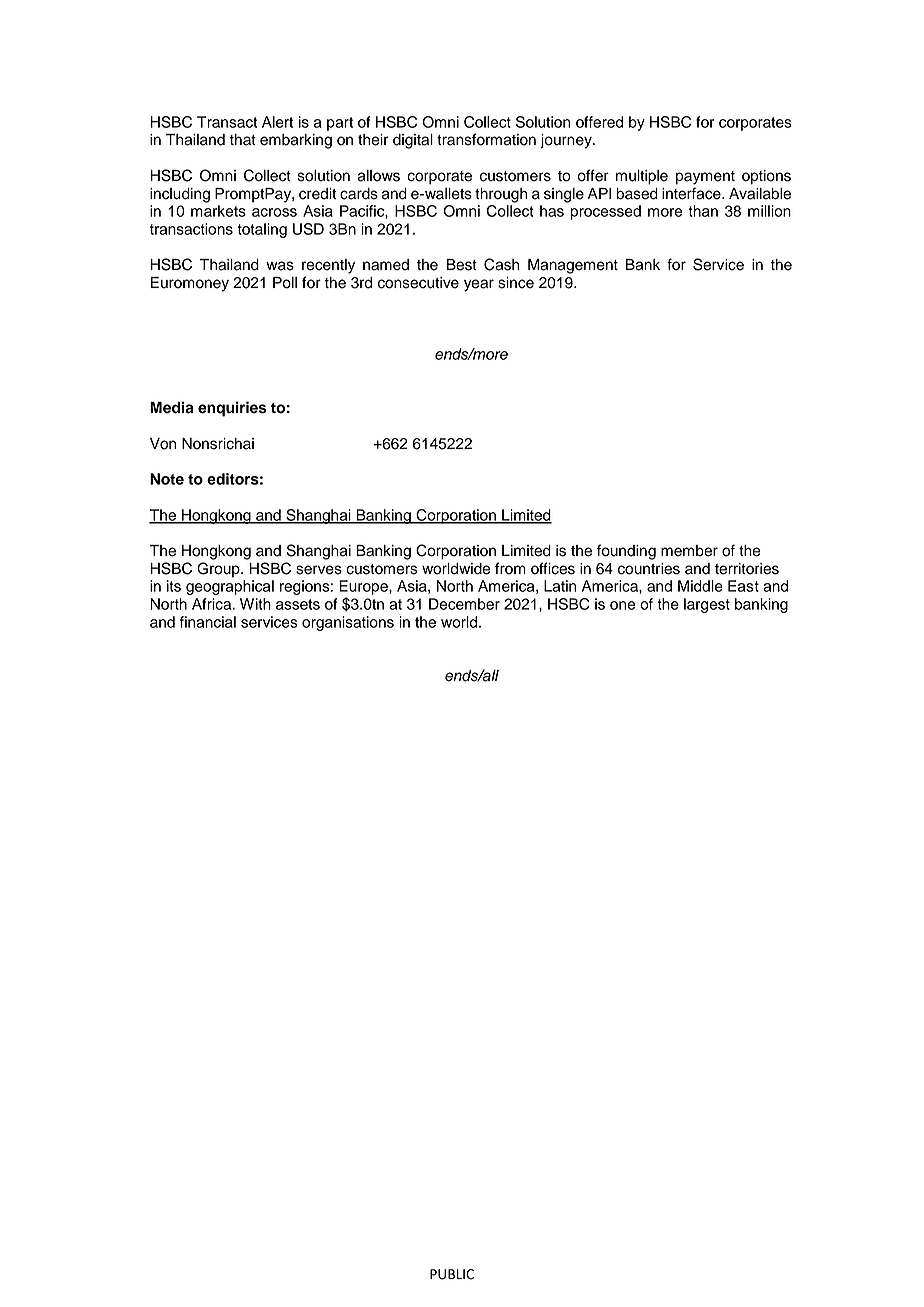  Describe the element at coordinates (464, 604) in the image. I see `December` at that location.
